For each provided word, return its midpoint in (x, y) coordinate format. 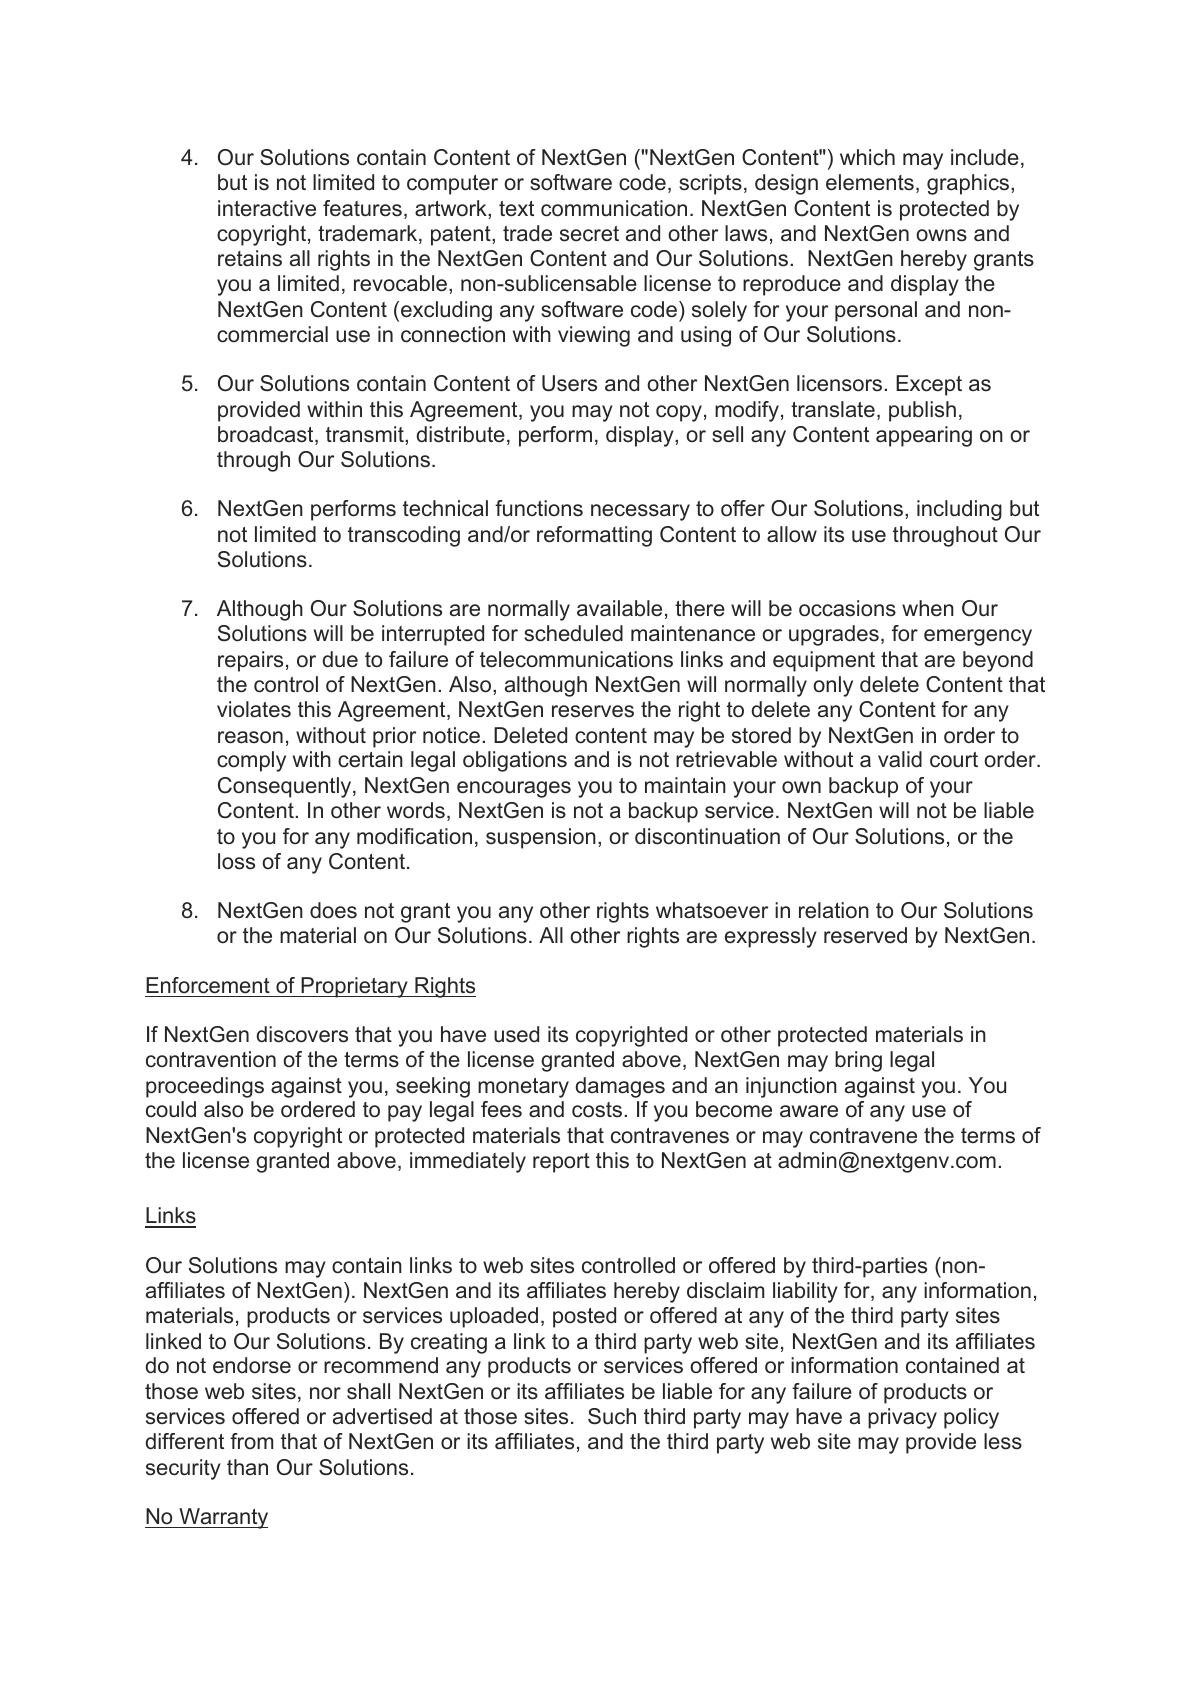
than (247, 1467)
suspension (541, 838)
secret (589, 234)
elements (870, 182)
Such (612, 1416)
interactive (267, 208)
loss (236, 861)
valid (900, 759)
